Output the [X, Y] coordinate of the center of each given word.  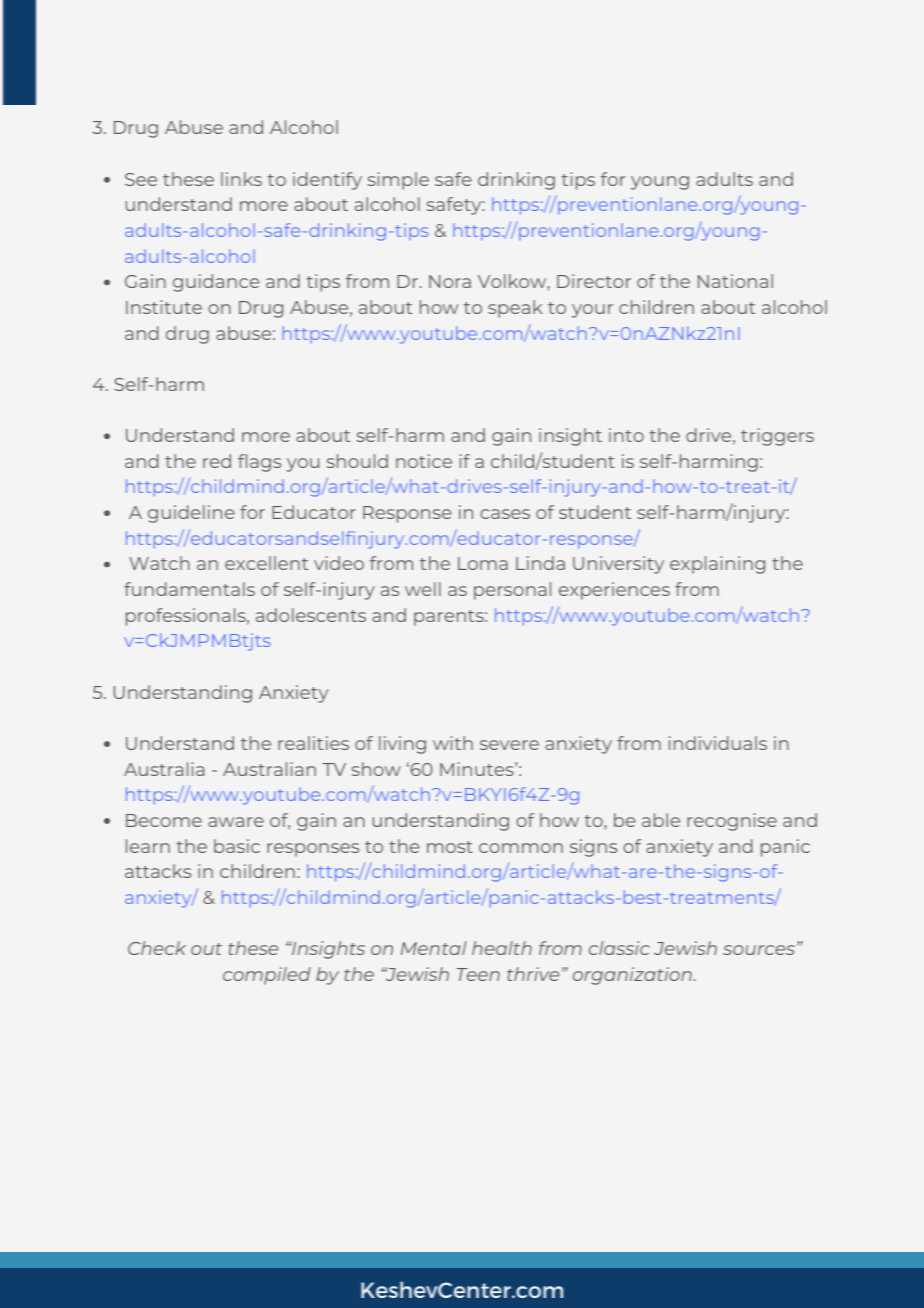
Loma [483, 563]
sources [759, 950]
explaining [717, 565]
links [241, 179]
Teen [478, 974]
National [735, 281]
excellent [266, 563]
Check [157, 948]
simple [398, 181]
